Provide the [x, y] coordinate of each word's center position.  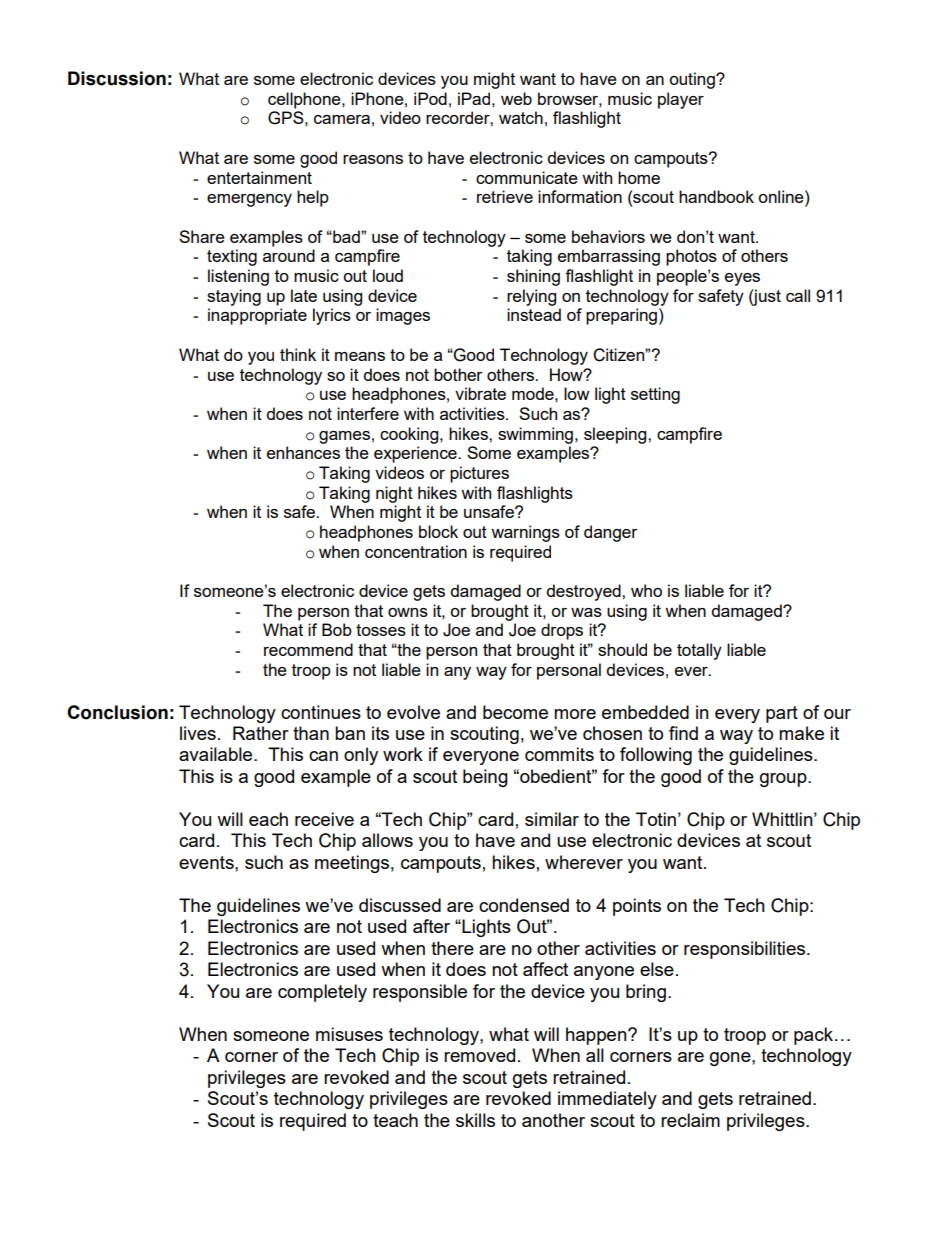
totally [699, 651]
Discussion [117, 78]
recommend [308, 649]
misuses [349, 1034]
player [681, 100]
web [516, 98]
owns [408, 612]
